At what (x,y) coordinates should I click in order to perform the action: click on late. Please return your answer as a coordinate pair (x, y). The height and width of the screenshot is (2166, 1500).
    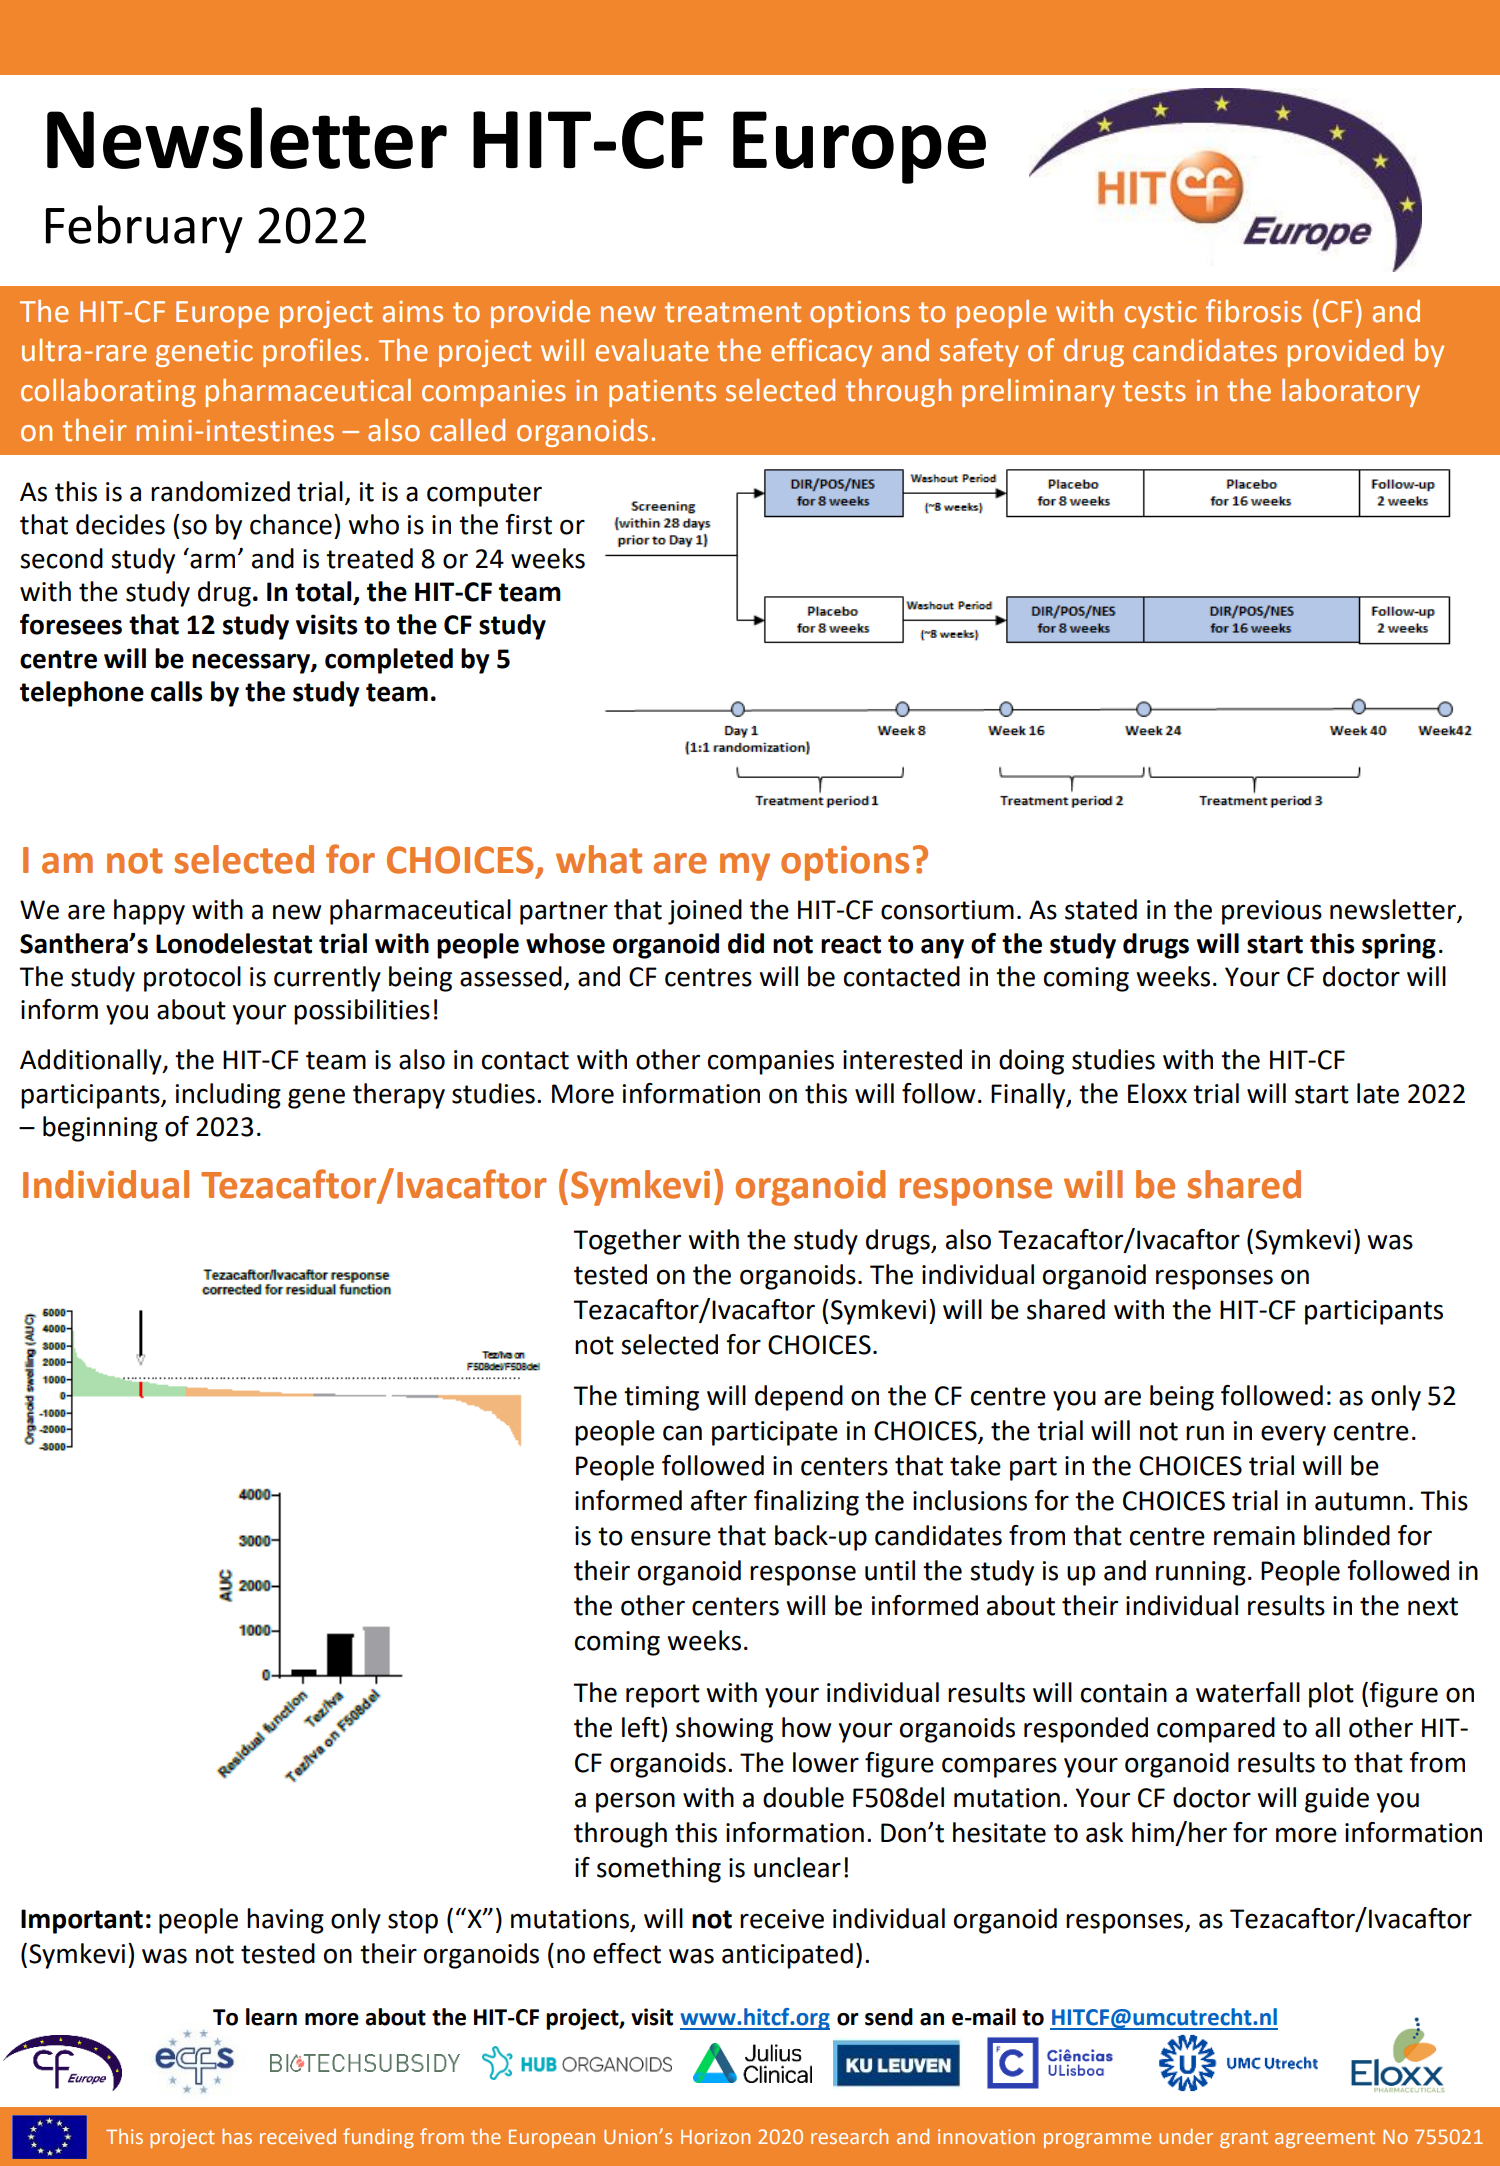
    Looking at the image, I should click on (1378, 1093).
